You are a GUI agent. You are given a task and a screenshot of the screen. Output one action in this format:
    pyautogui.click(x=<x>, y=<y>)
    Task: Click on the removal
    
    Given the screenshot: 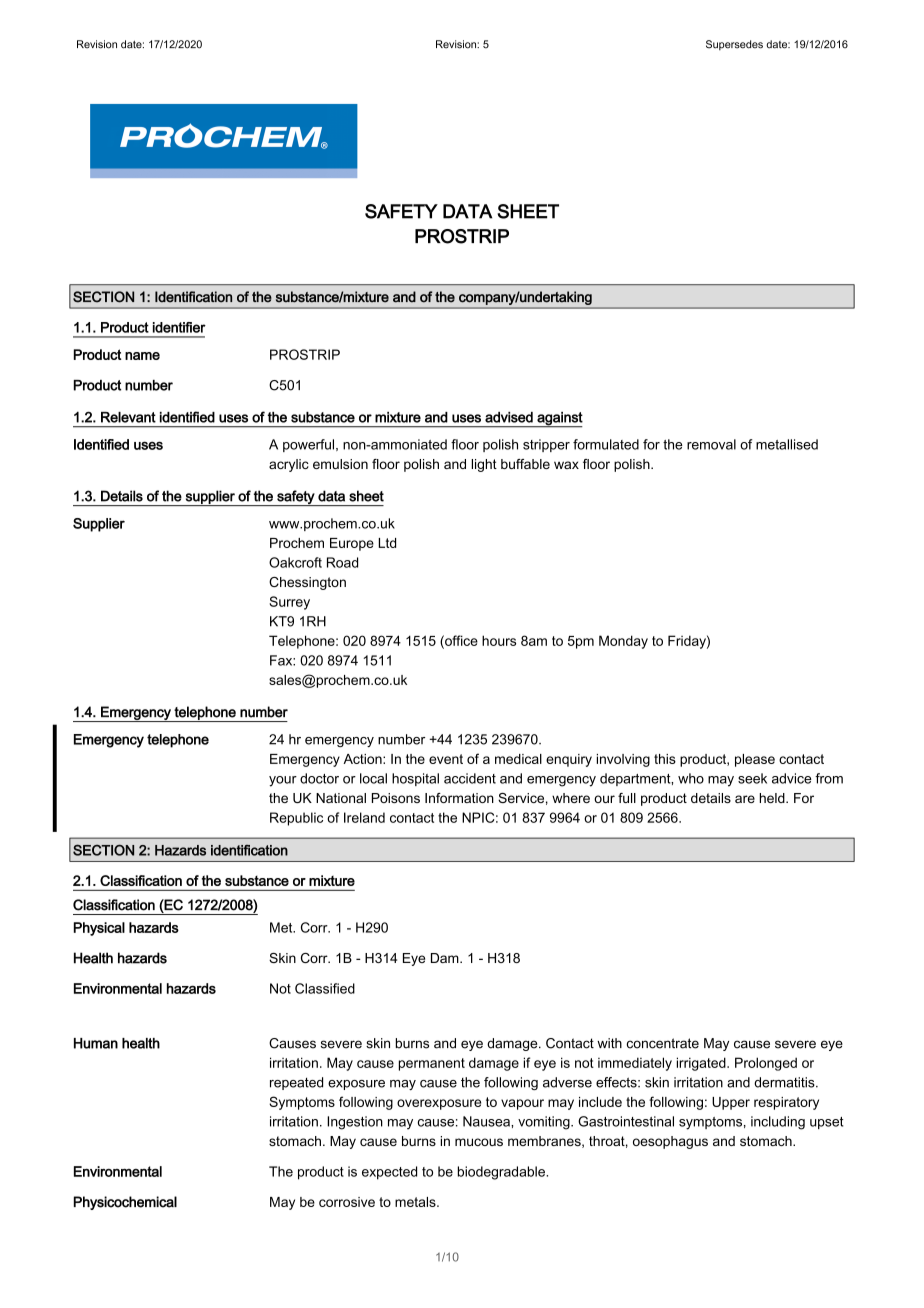 What is the action you would take?
    pyautogui.click(x=711, y=444)
